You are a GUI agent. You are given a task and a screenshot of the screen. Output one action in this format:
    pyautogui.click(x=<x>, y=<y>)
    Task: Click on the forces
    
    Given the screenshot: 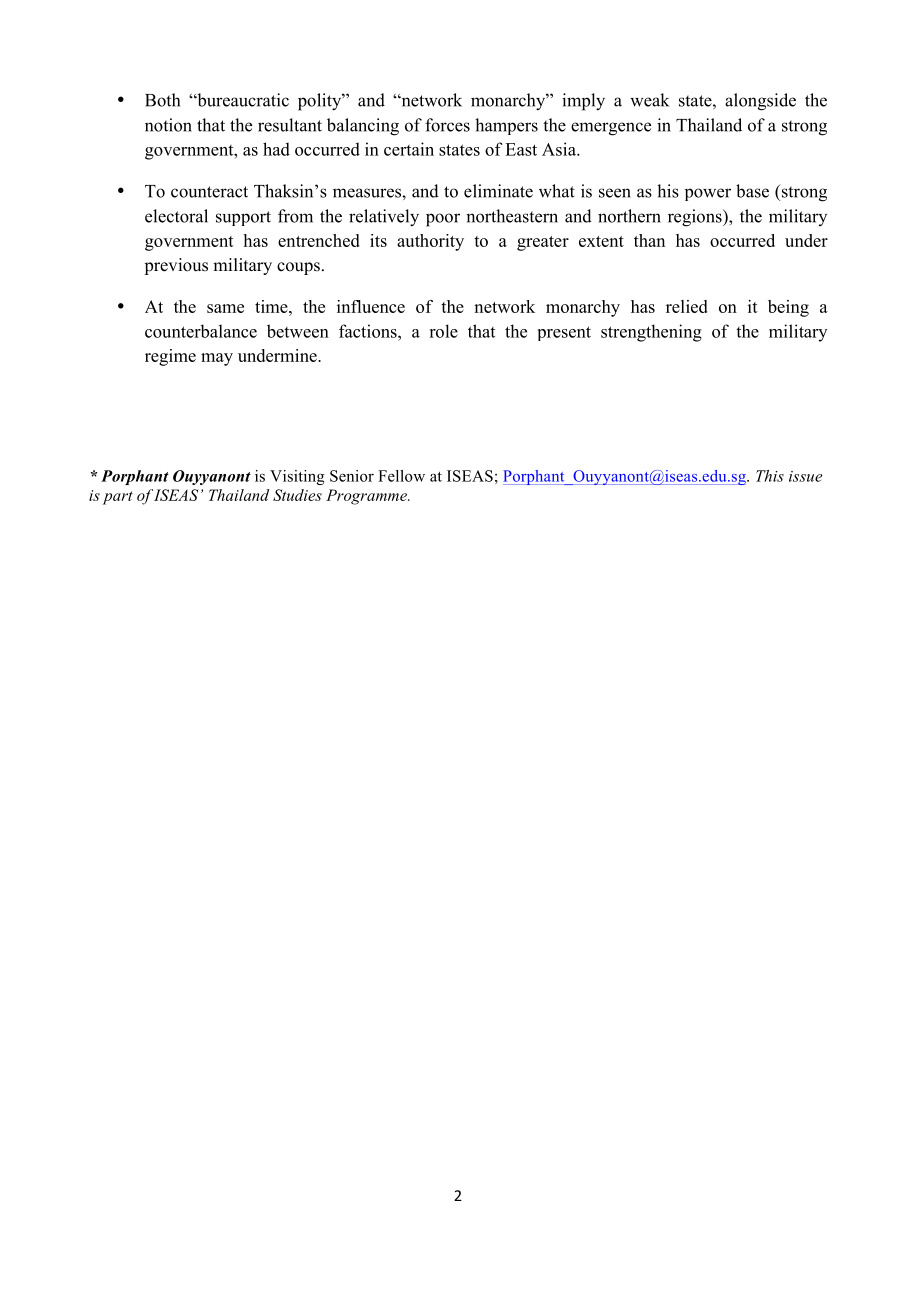 What is the action you would take?
    pyautogui.click(x=447, y=125)
